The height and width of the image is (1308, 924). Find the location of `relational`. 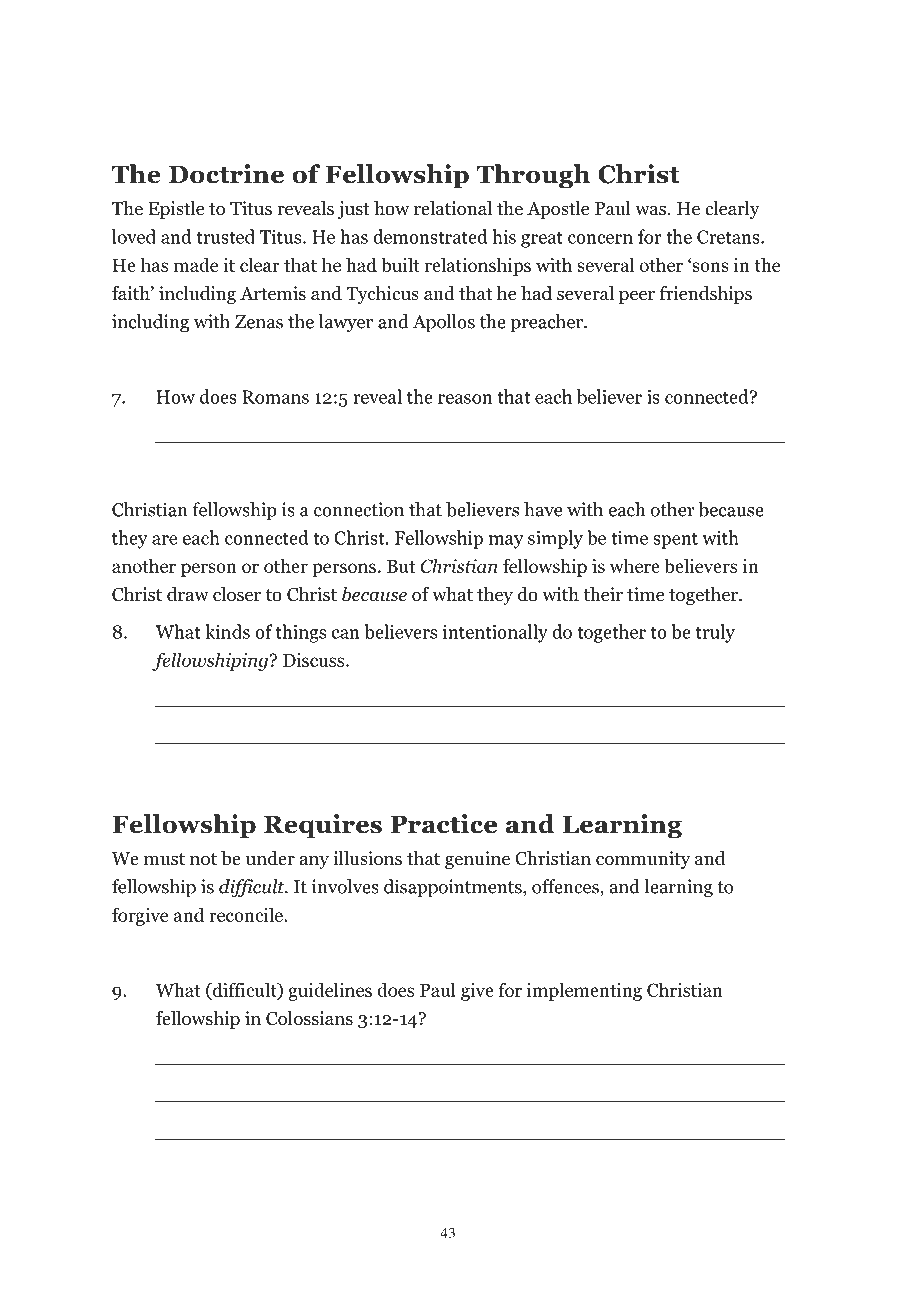

relational is located at coordinates (453, 208).
